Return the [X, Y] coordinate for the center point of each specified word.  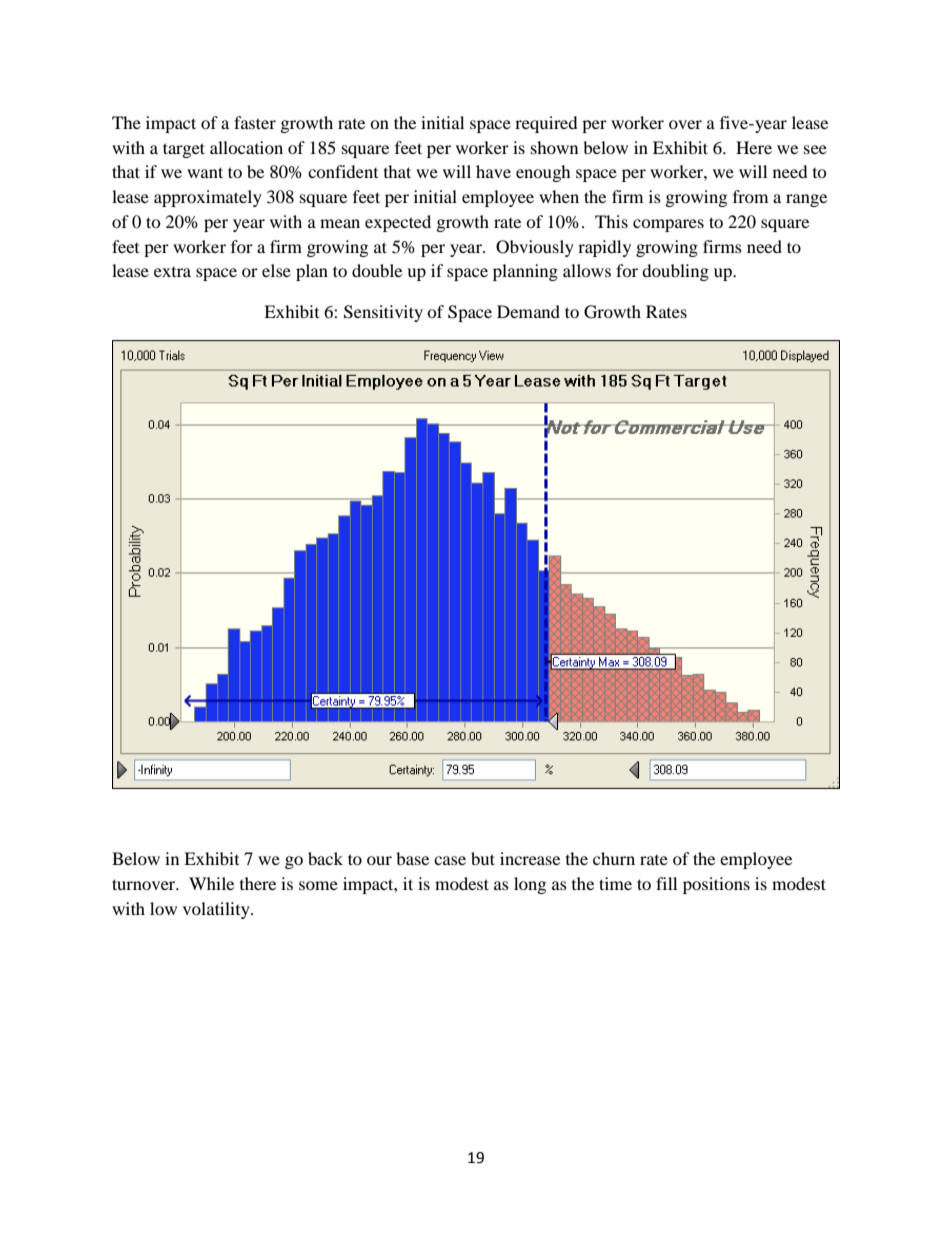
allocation [246, 147]
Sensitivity [383, 313]
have [493, 171]
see [815, 149]
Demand [528, 311]
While [211, 883]
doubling [675, 272]
